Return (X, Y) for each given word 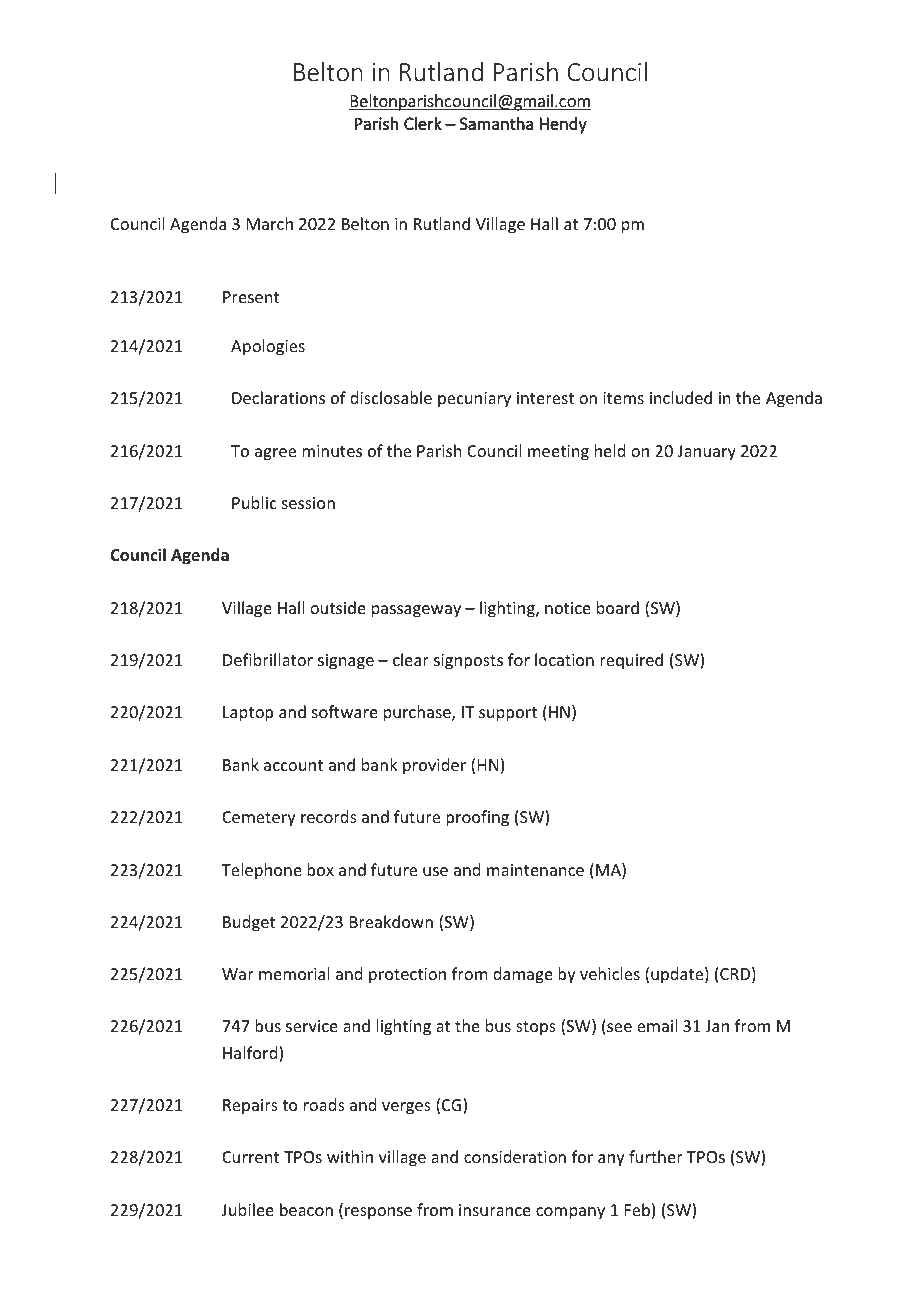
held (610, 450)
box (320, 869)
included (681, 397)
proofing (477, 818)
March (270, 223)
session (308, 503)
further (656, 1156)
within (350, 1156)
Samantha (496, 123)
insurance (495, 1210)
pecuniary (474, 400)
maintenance (535, 870)
